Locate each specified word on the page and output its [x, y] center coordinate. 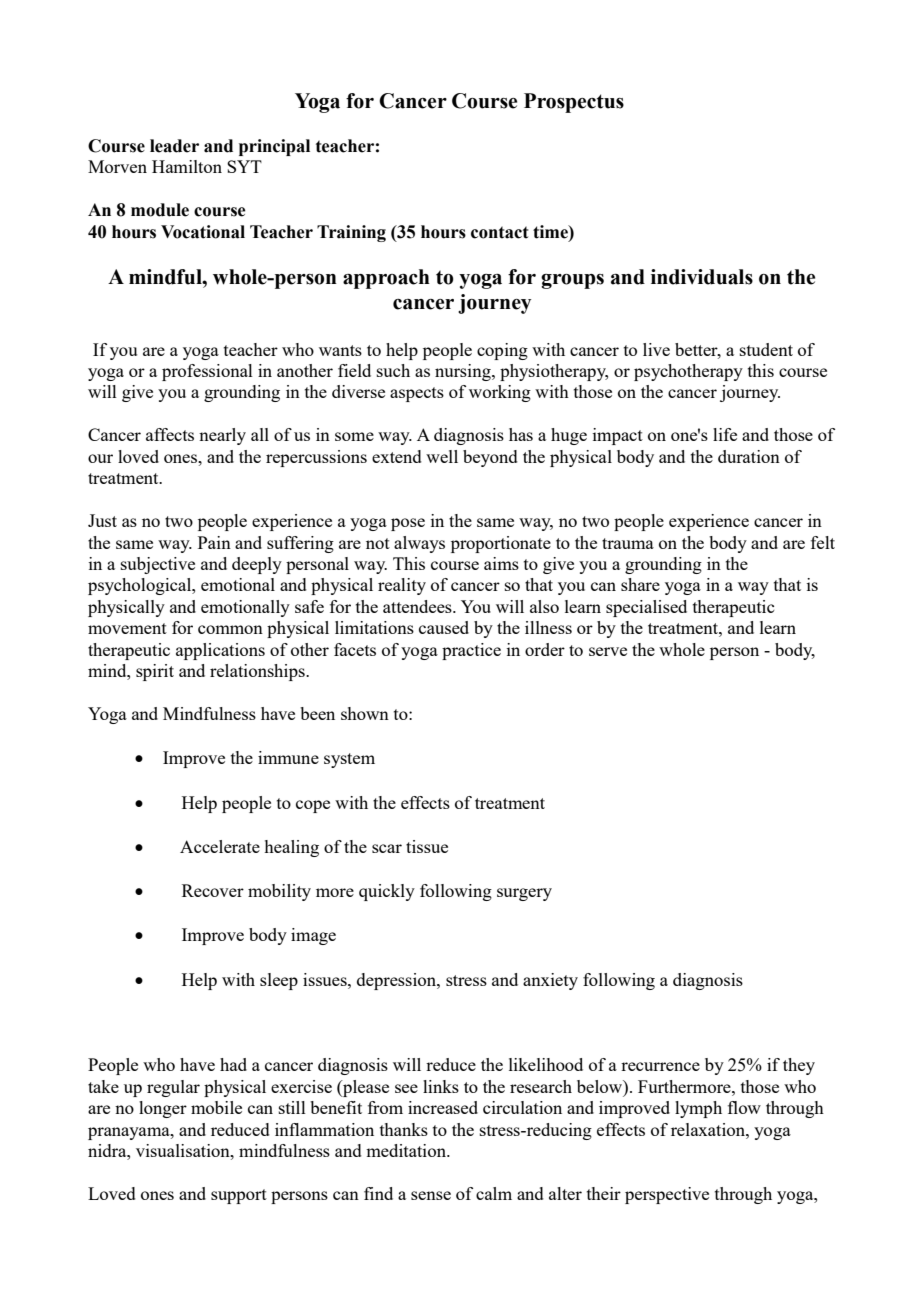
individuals [702, 277]
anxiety [550, 981]
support [239, 1196]
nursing [464, 372]
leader [174, 146]
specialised [646, 608]
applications [220, 651]
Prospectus [574, 103]
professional [207, 372]
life [725, 434]
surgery [524, 894]
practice [471, 651]
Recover [213, 890]
